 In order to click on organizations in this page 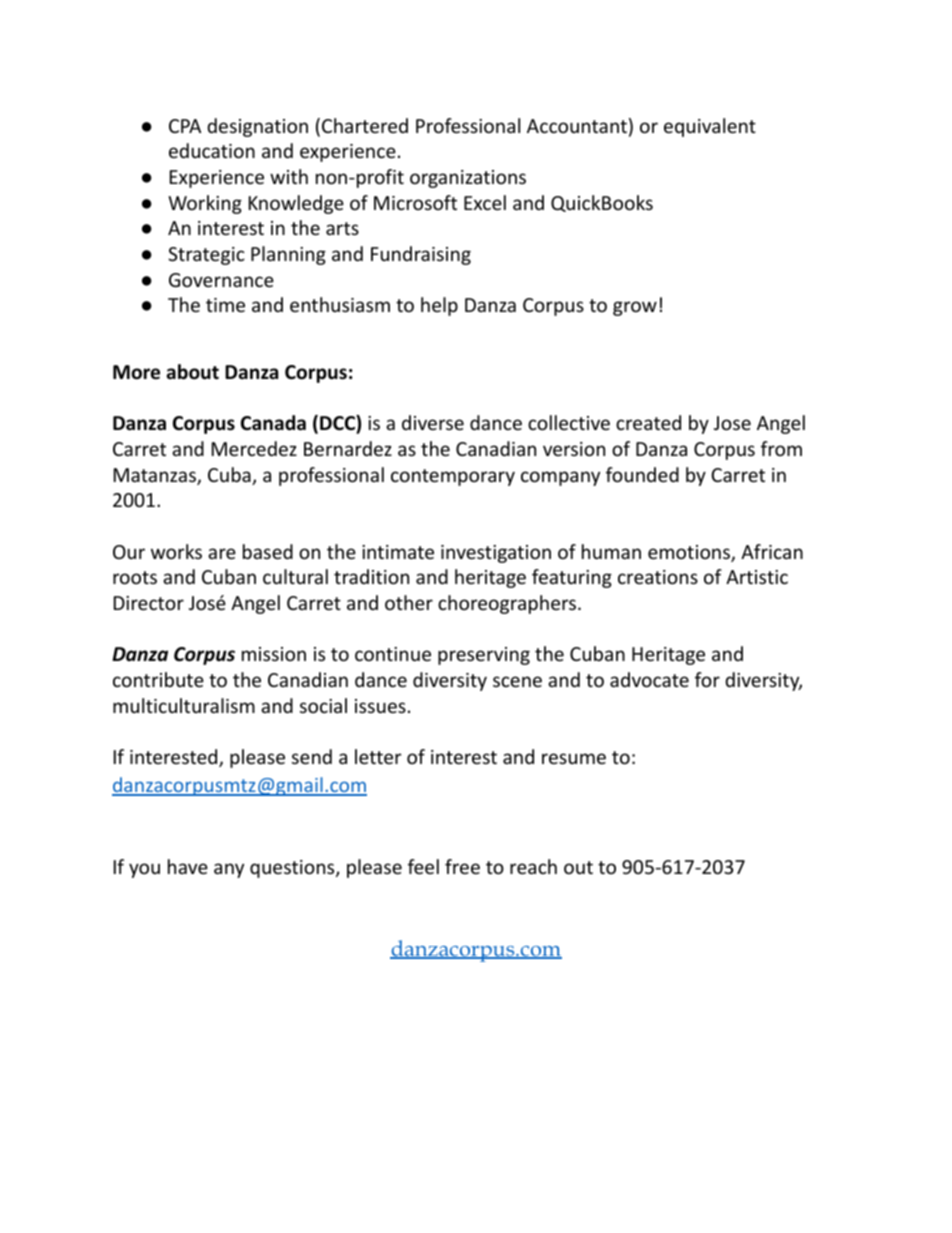, I will do `click(468, 179)`.
